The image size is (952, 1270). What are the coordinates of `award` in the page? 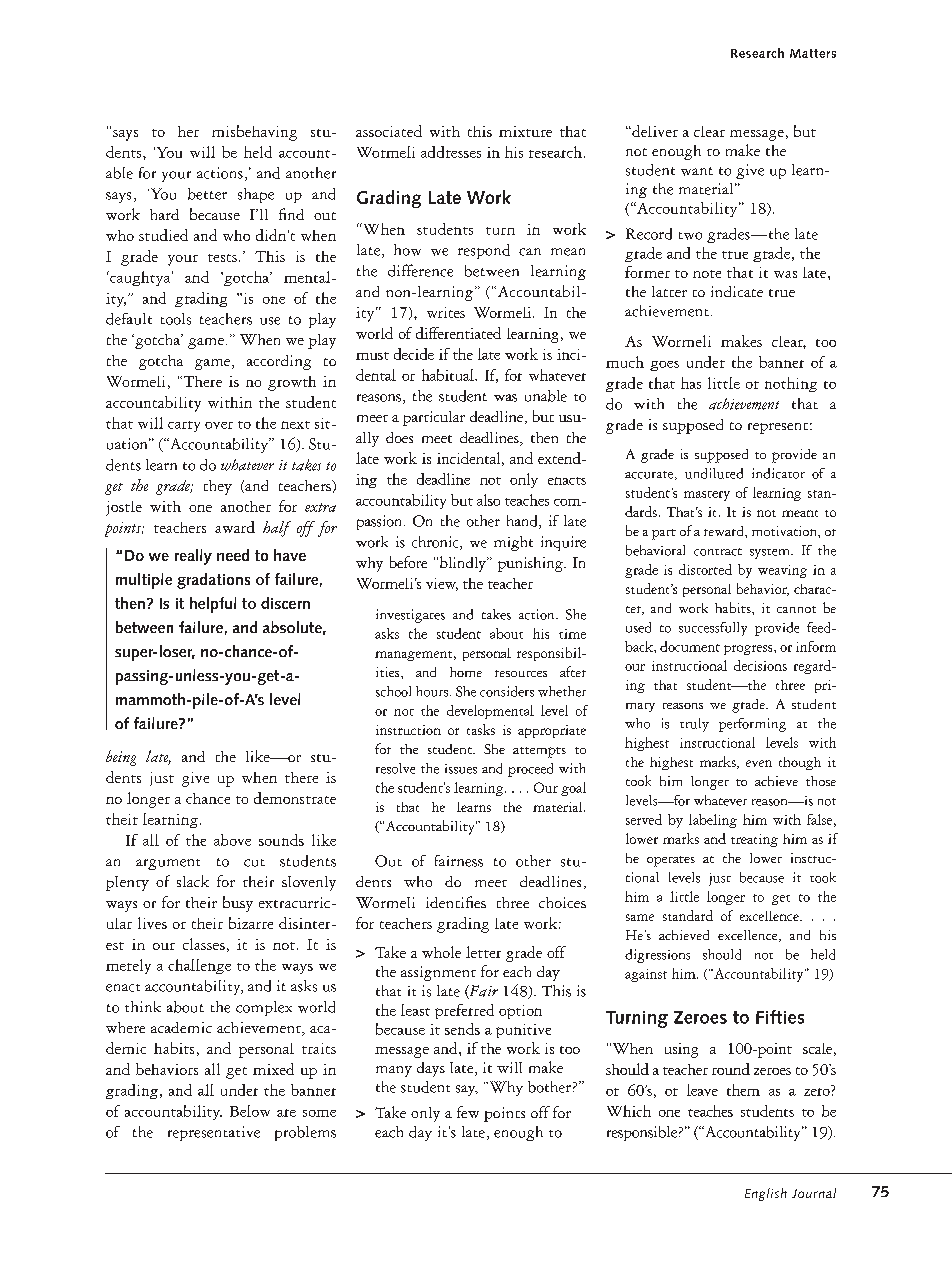 It's located at (235, 527).
